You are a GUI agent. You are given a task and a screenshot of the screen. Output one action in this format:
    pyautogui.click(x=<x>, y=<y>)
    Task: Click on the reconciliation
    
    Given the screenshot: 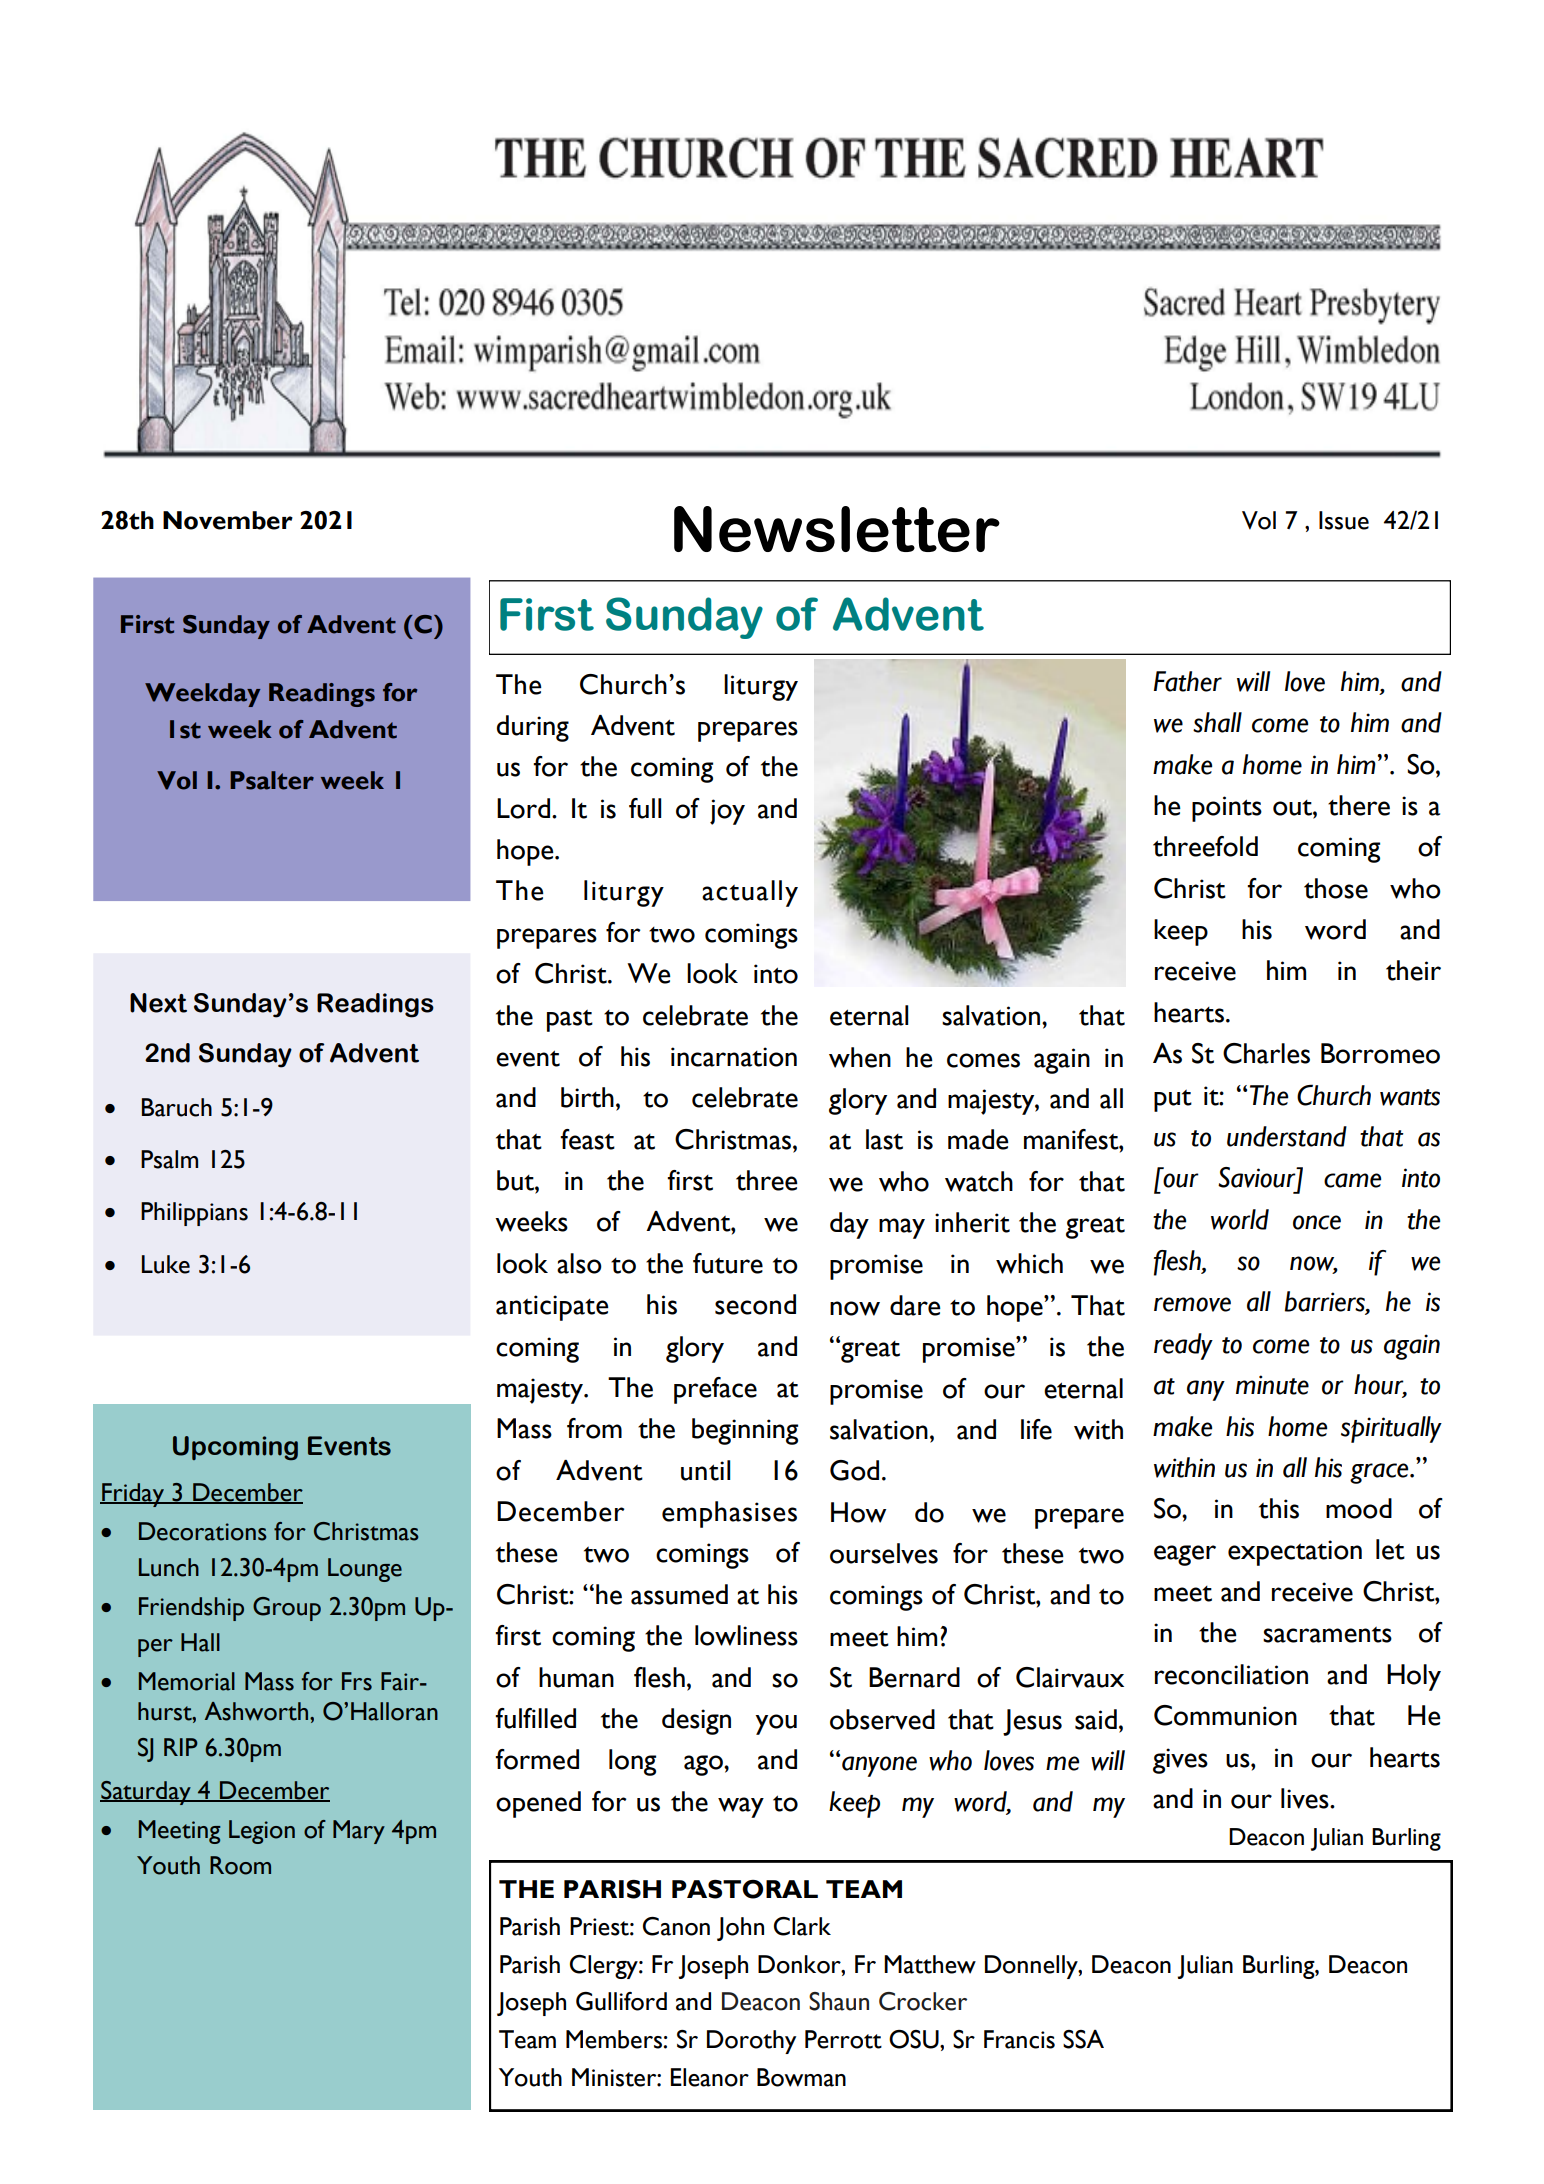 What is the action you would take?
    pyautogui.click(x=1231, y=1674)
